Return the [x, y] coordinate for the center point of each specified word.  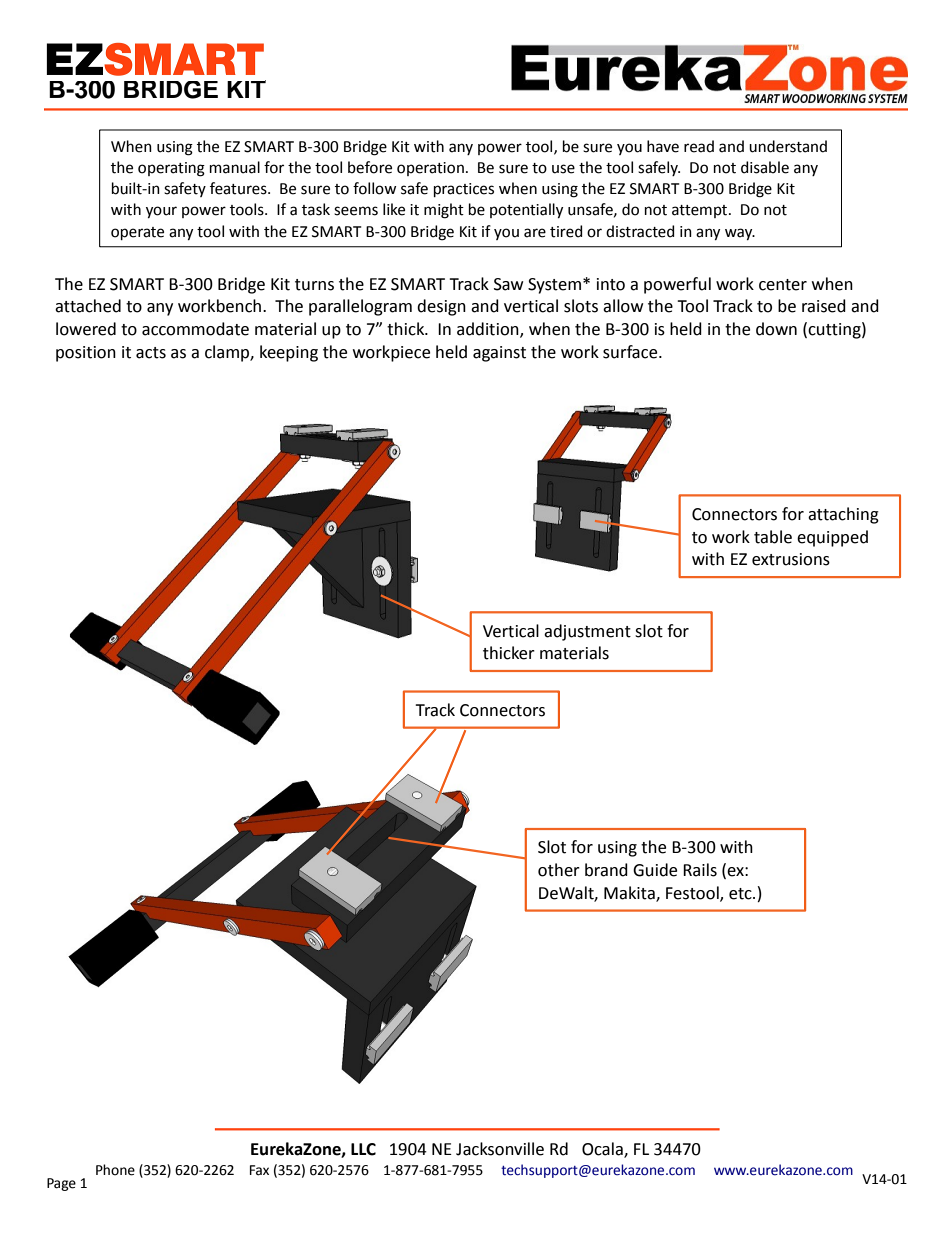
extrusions [791, 559]
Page [61, 1184]
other [559, 870]
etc [741, 894]
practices [464, 190]
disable [765, 167]
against [499, 354]
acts [151, 353]
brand [606, 870]
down [776, 329]
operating [171, 169]
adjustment [587, 632]
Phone [115, 1170]
